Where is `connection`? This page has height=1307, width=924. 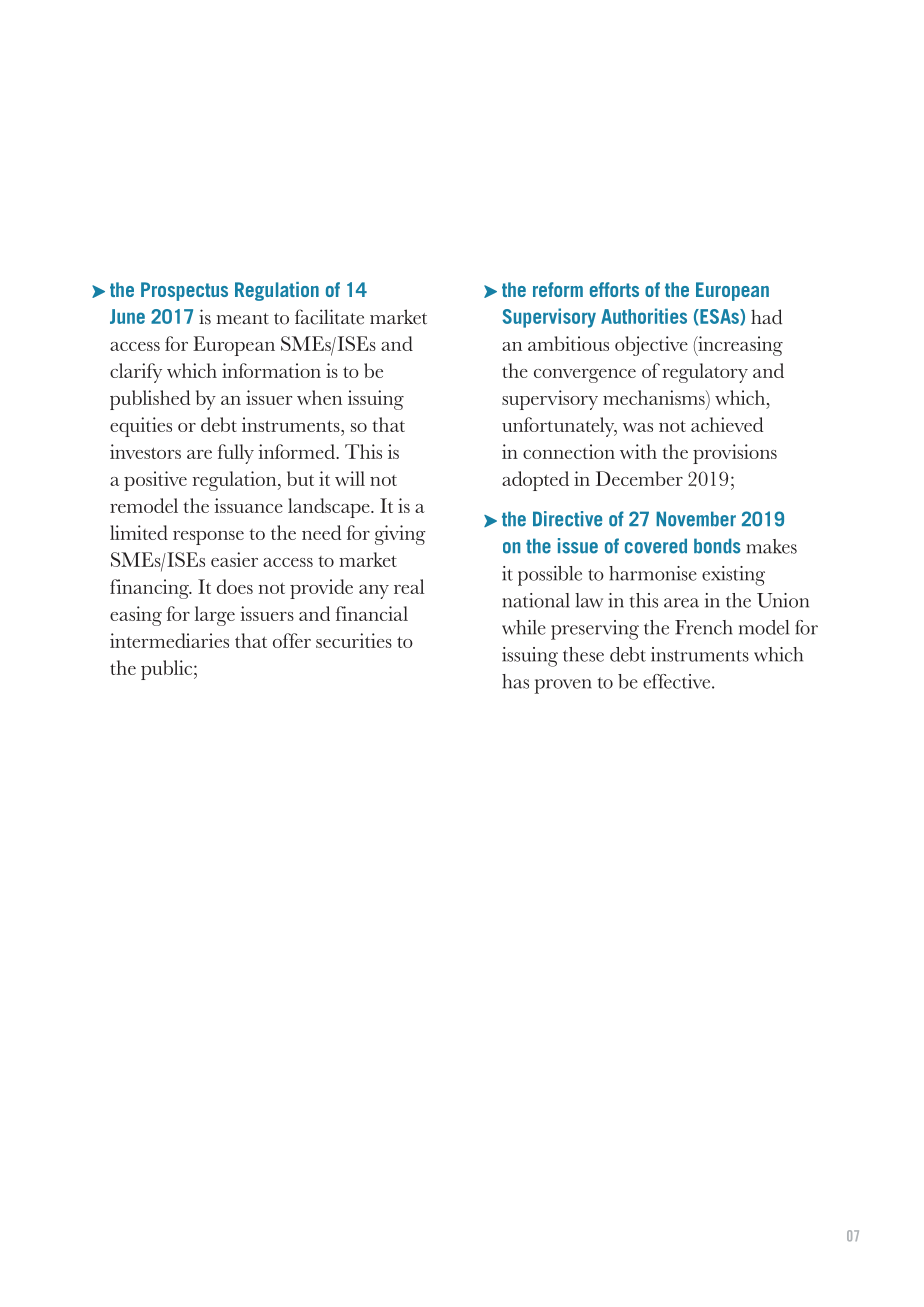 connection is located at coordinates (569, 451).
